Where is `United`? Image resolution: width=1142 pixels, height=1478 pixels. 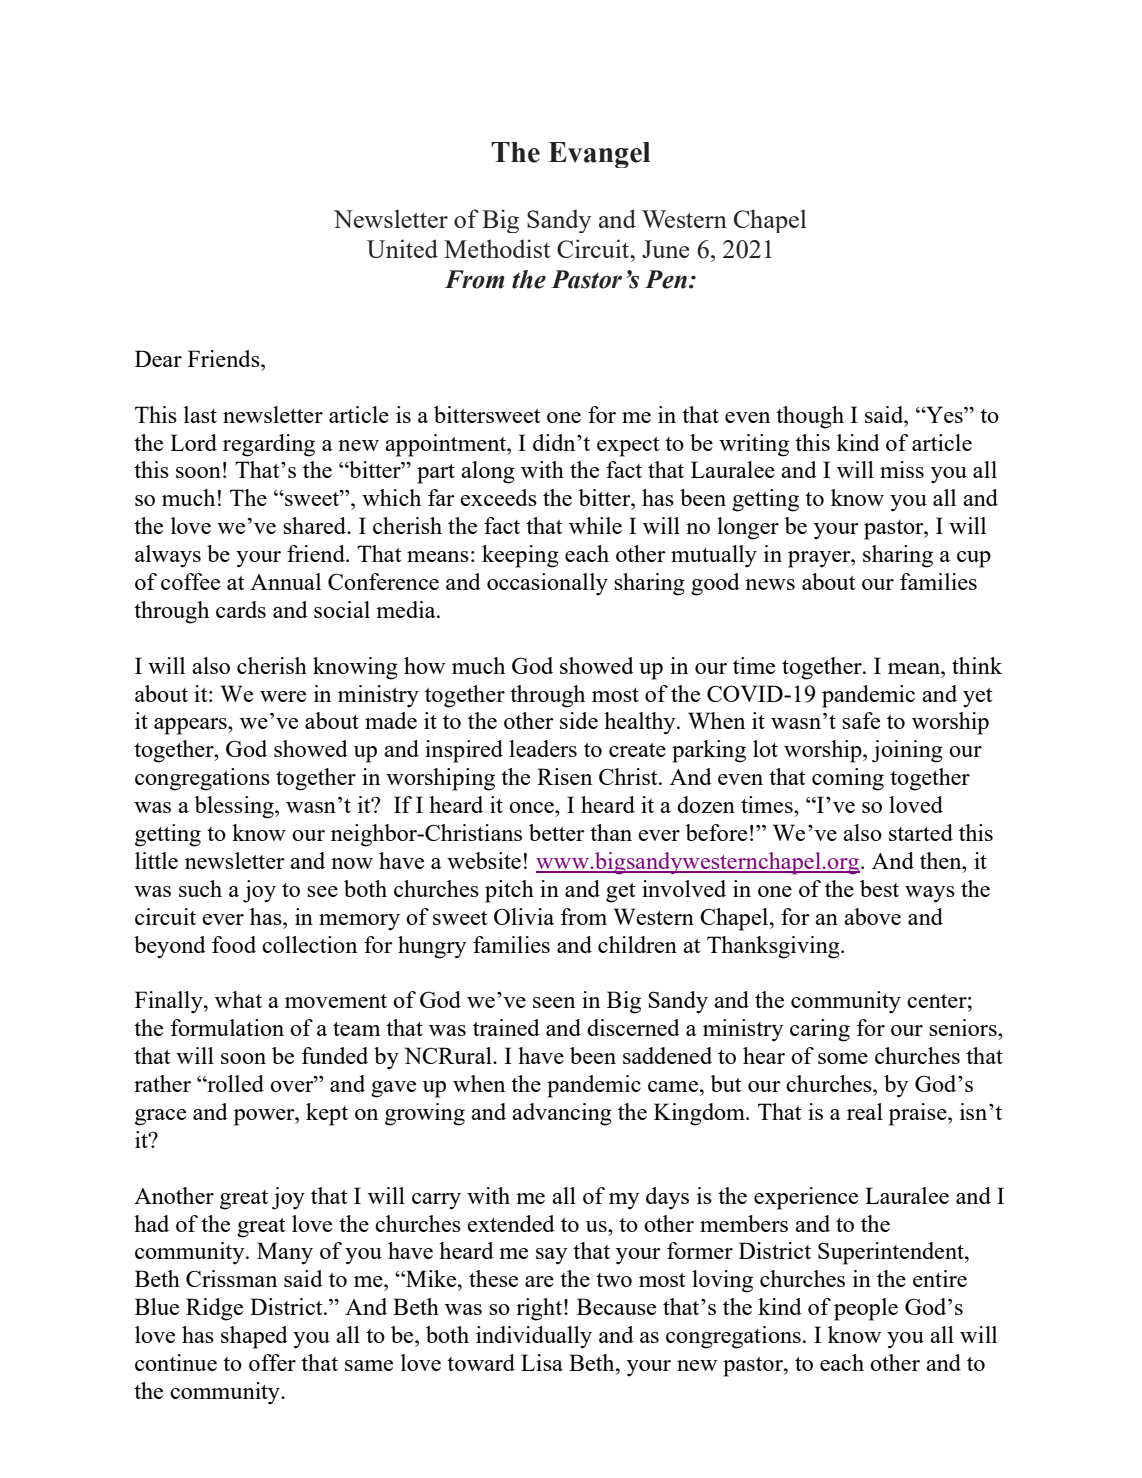 United is located at coordinates (402, 248).
